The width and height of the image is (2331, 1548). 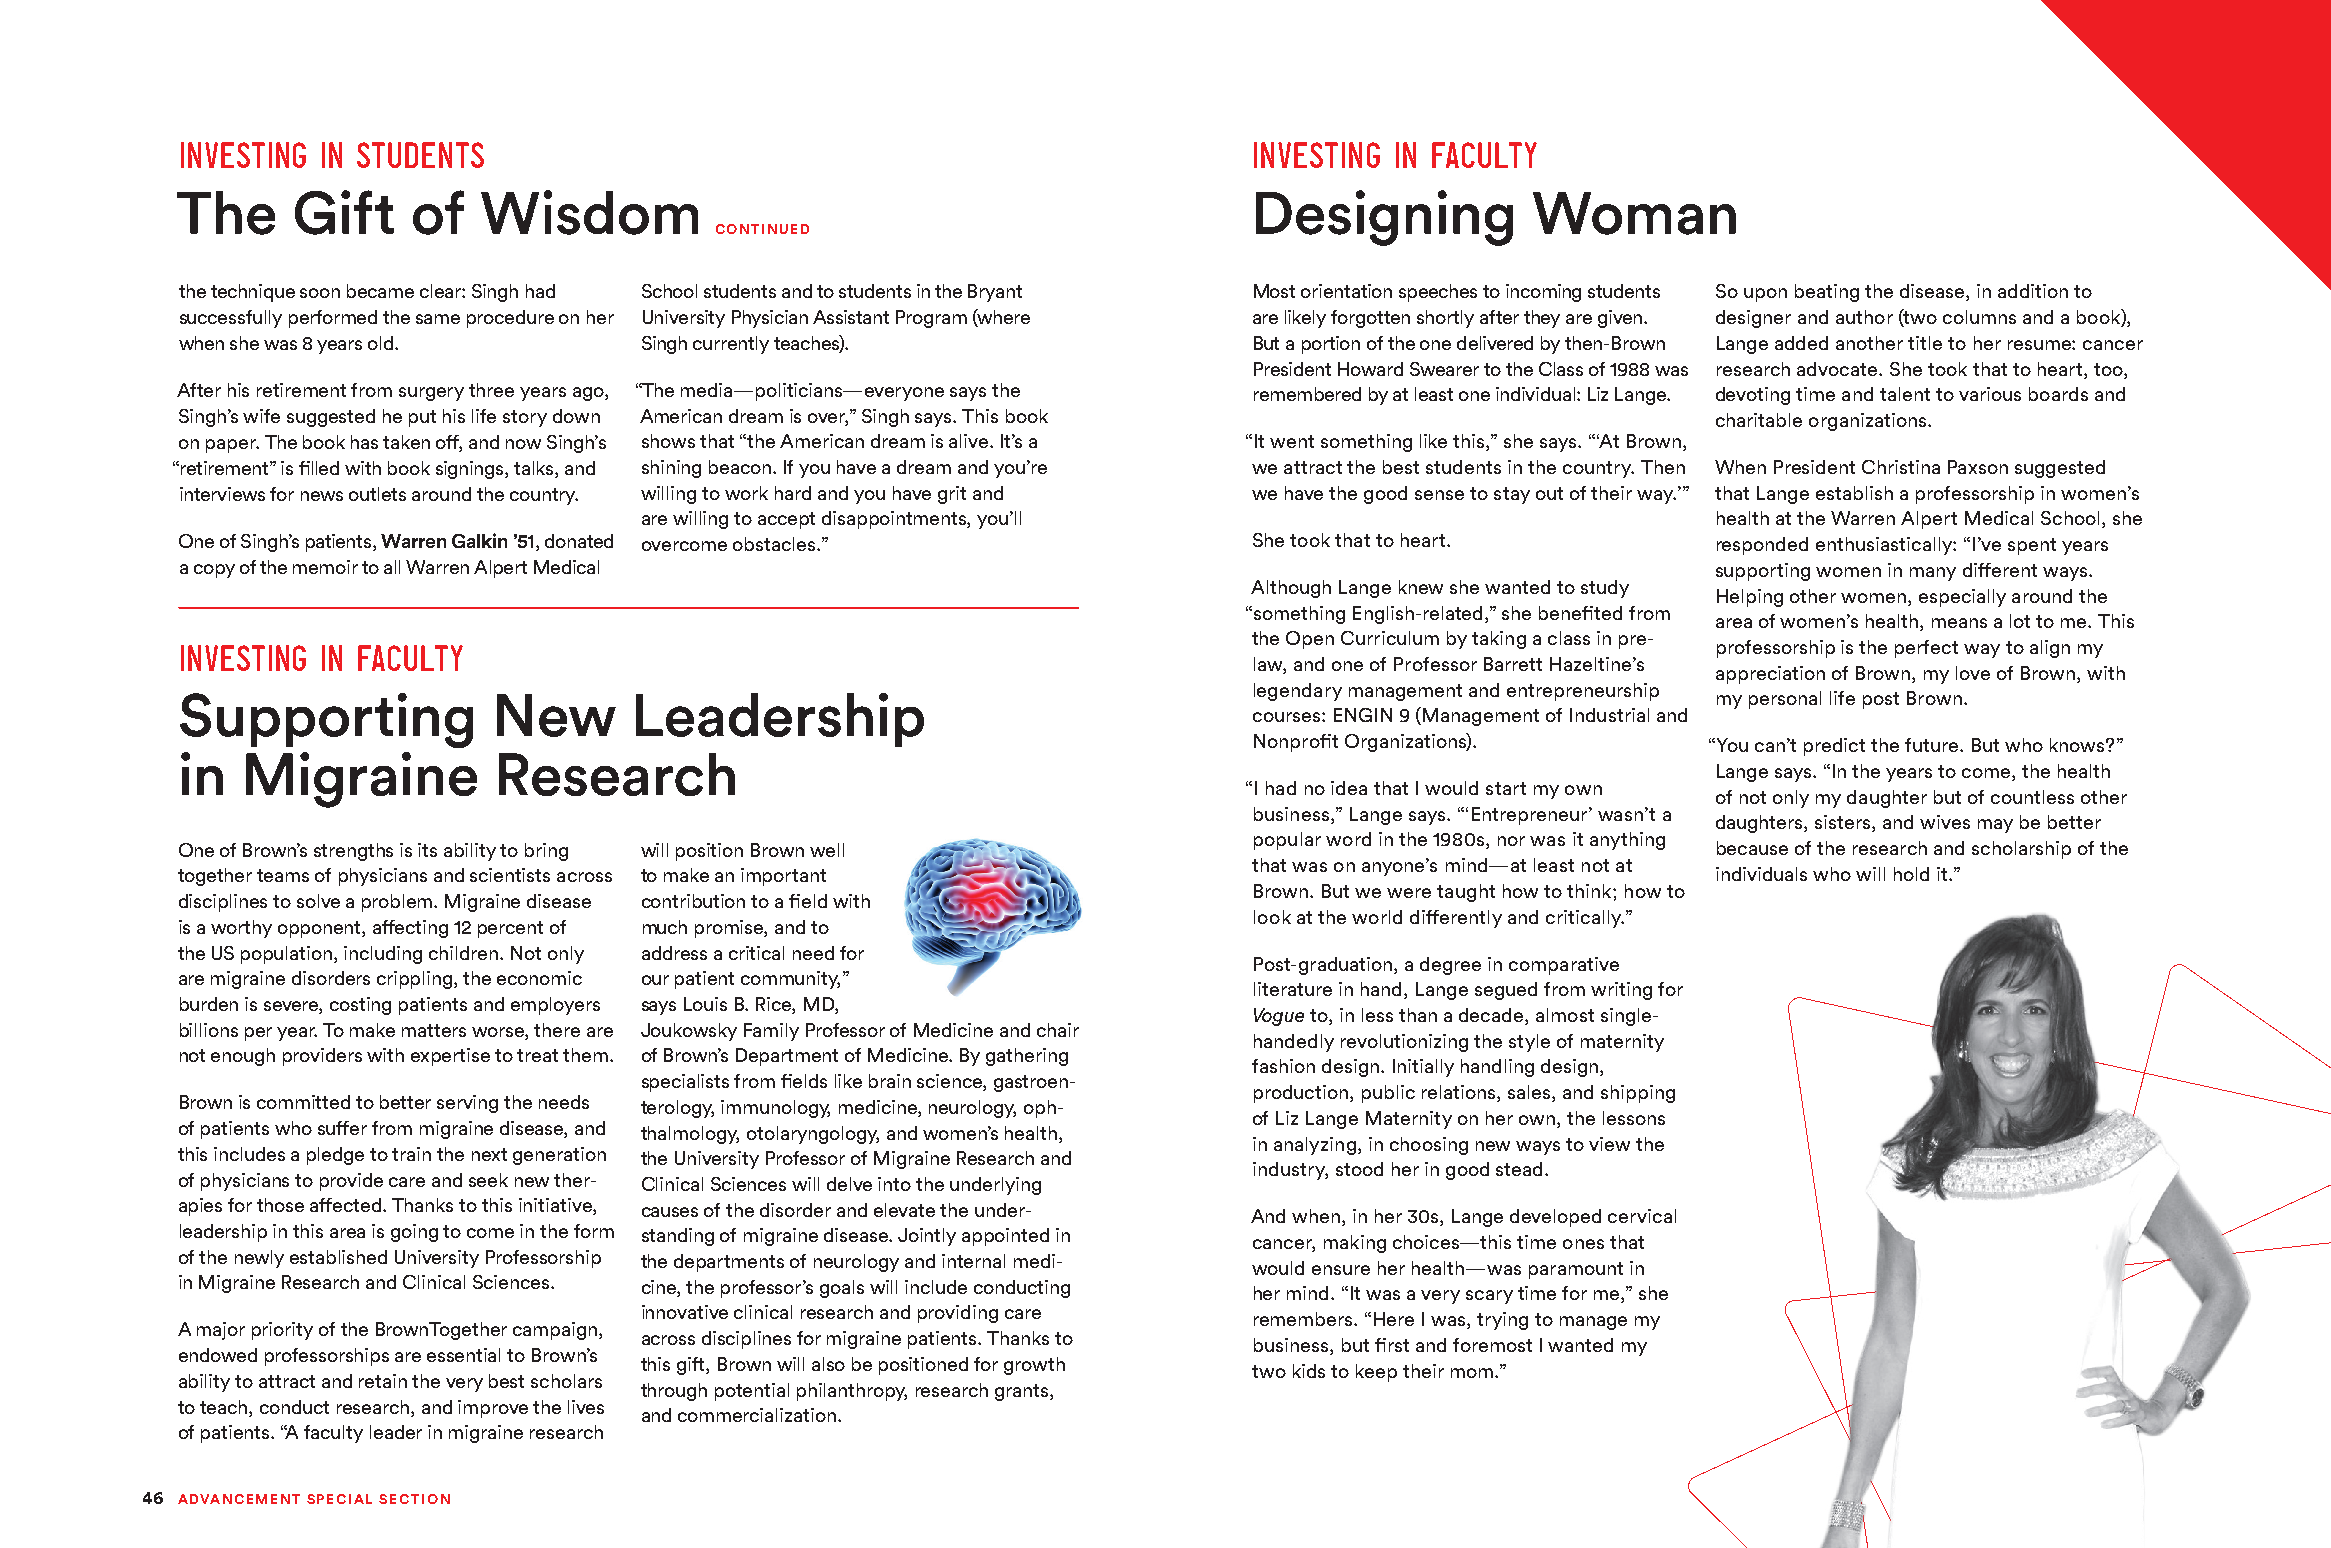 What do you see at coordinates (383, 1381) in the image?
I see `retain` at bounding box center [383, 1381].
